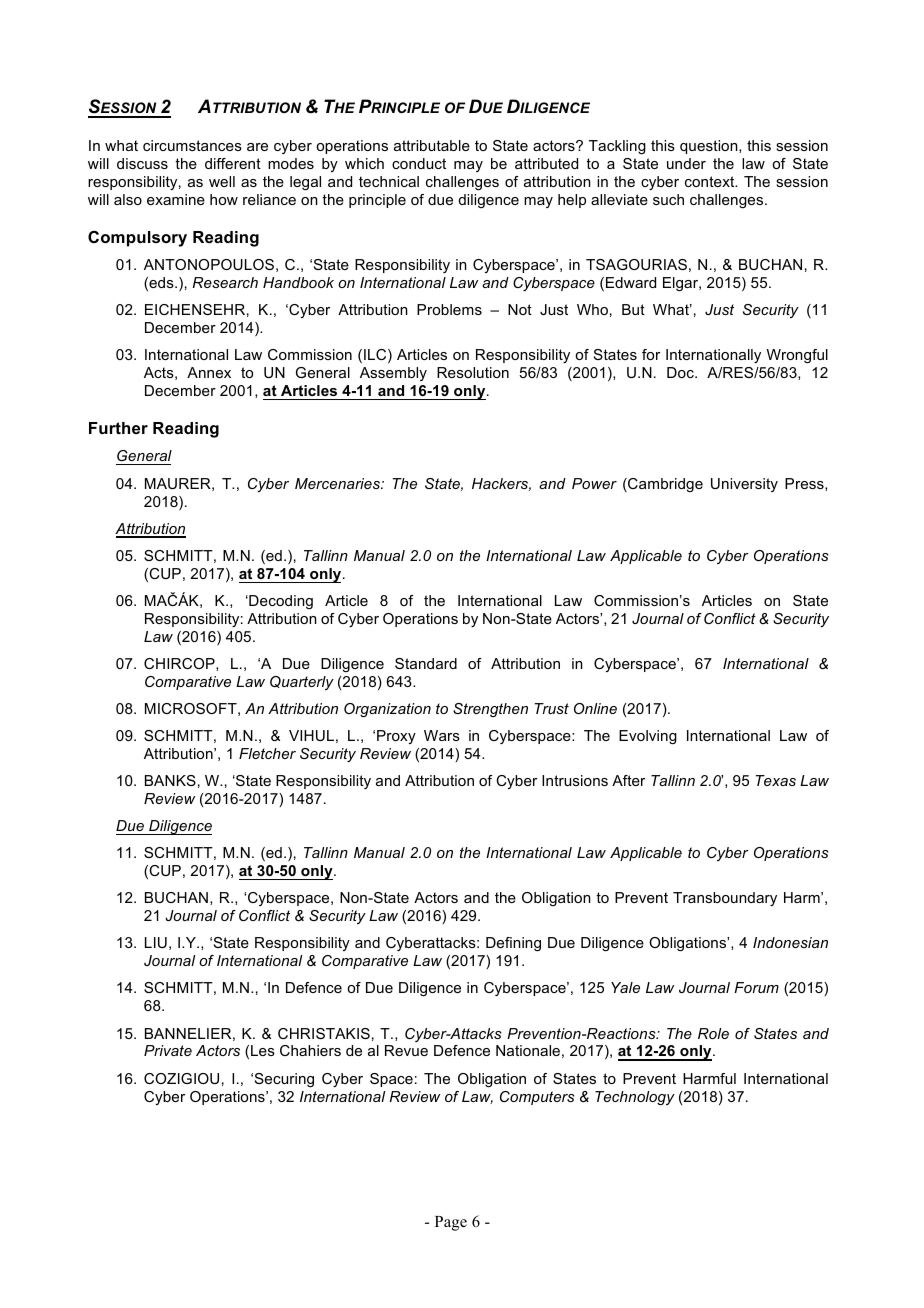 This image has height=1308, width=924. I want to click on Forum, so click(756, 987).
